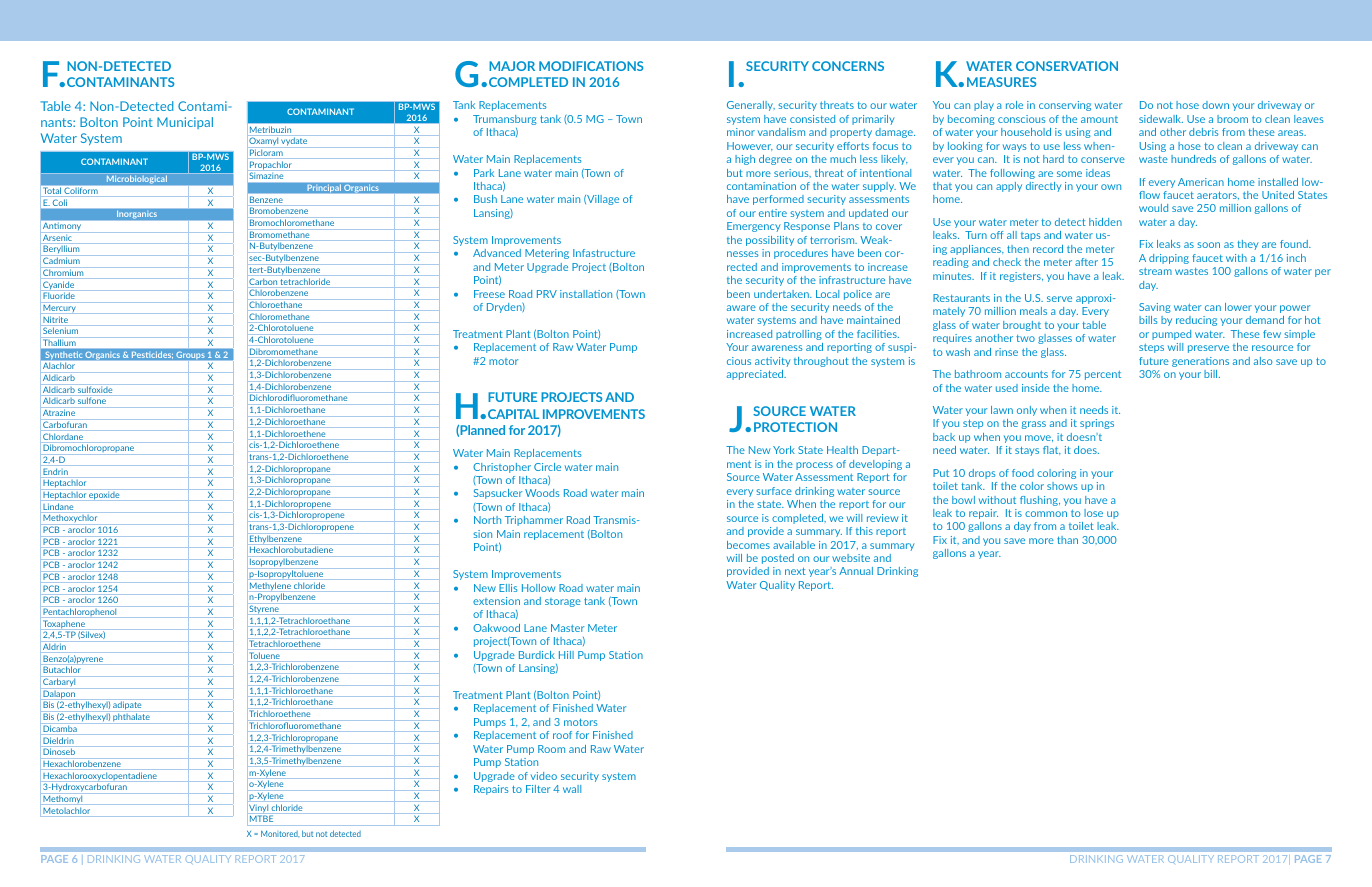 The height and width of the page is (887, 1372). What do you see at coordinates (185, 123) in the page?
I see `Municipal` at bounding box center [185, 123].
